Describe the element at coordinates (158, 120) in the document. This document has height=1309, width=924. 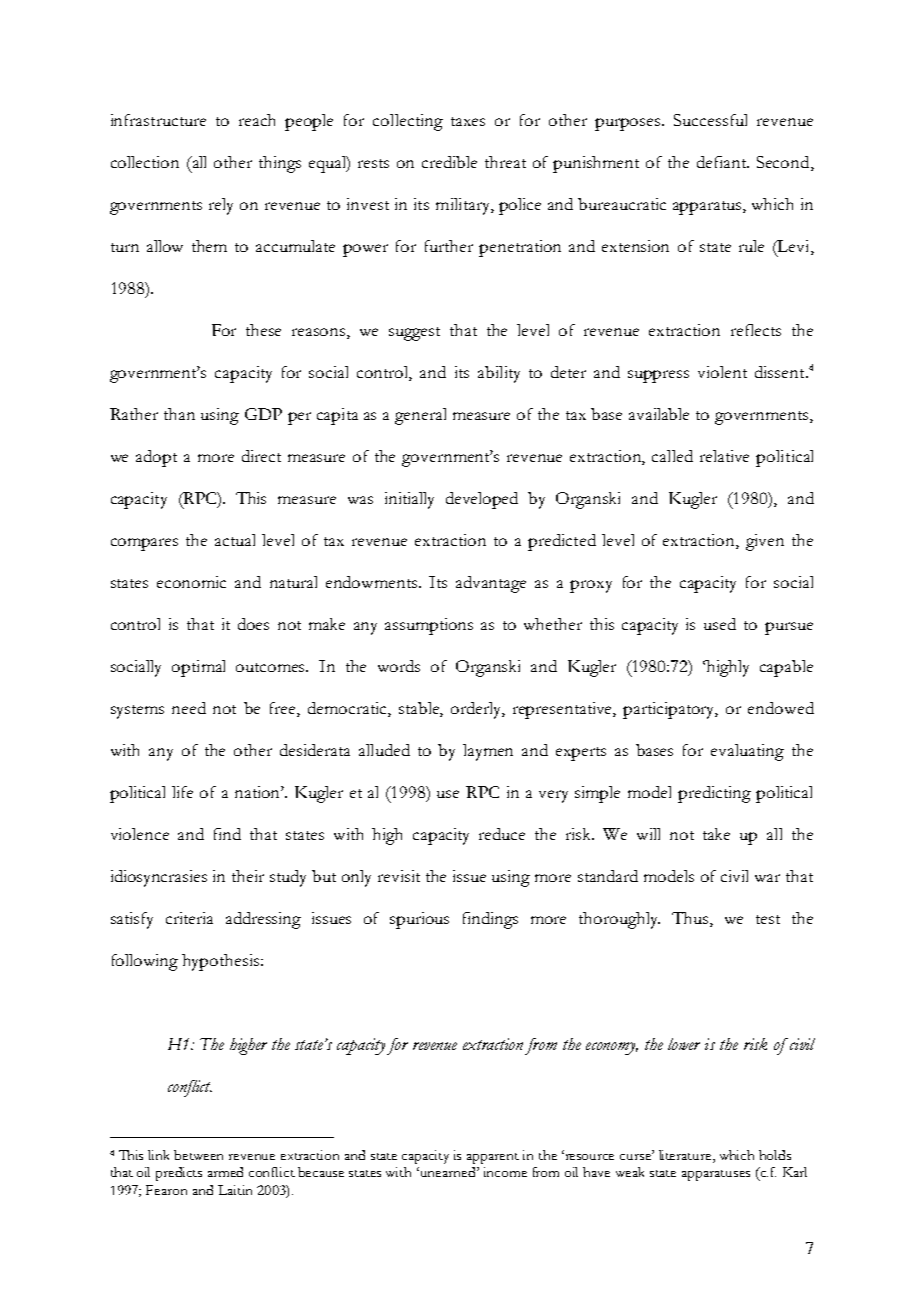
I see `infrastructure` at that location.
